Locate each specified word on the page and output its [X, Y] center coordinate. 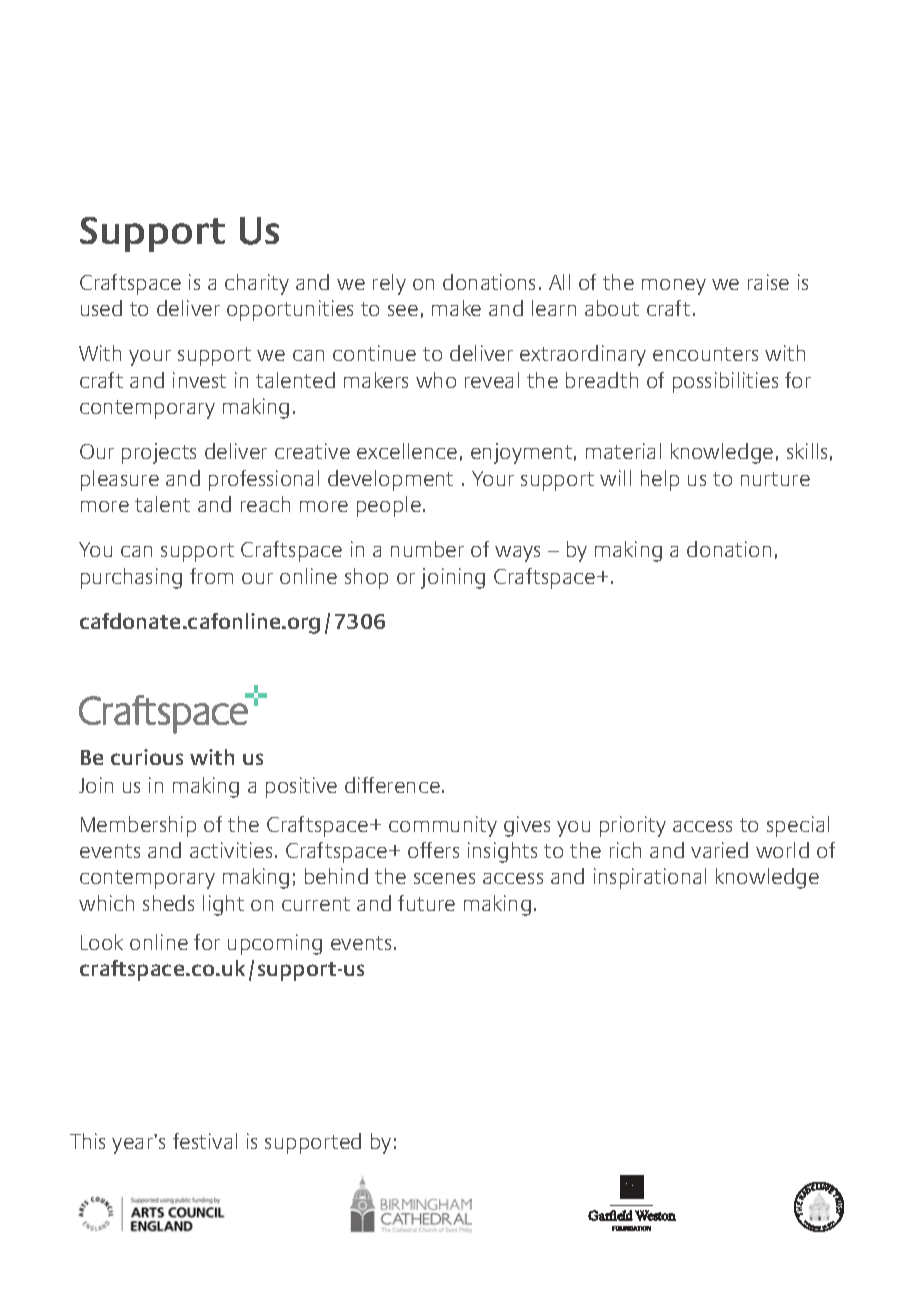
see [403, 310]
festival [205, 1141]
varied [719, 850]
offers [433, 850]
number [427, 549]
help [660, 480]
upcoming [275, 944]
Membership [138, 826]
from [211, 576]
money [674, 287]
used [101, 308]
